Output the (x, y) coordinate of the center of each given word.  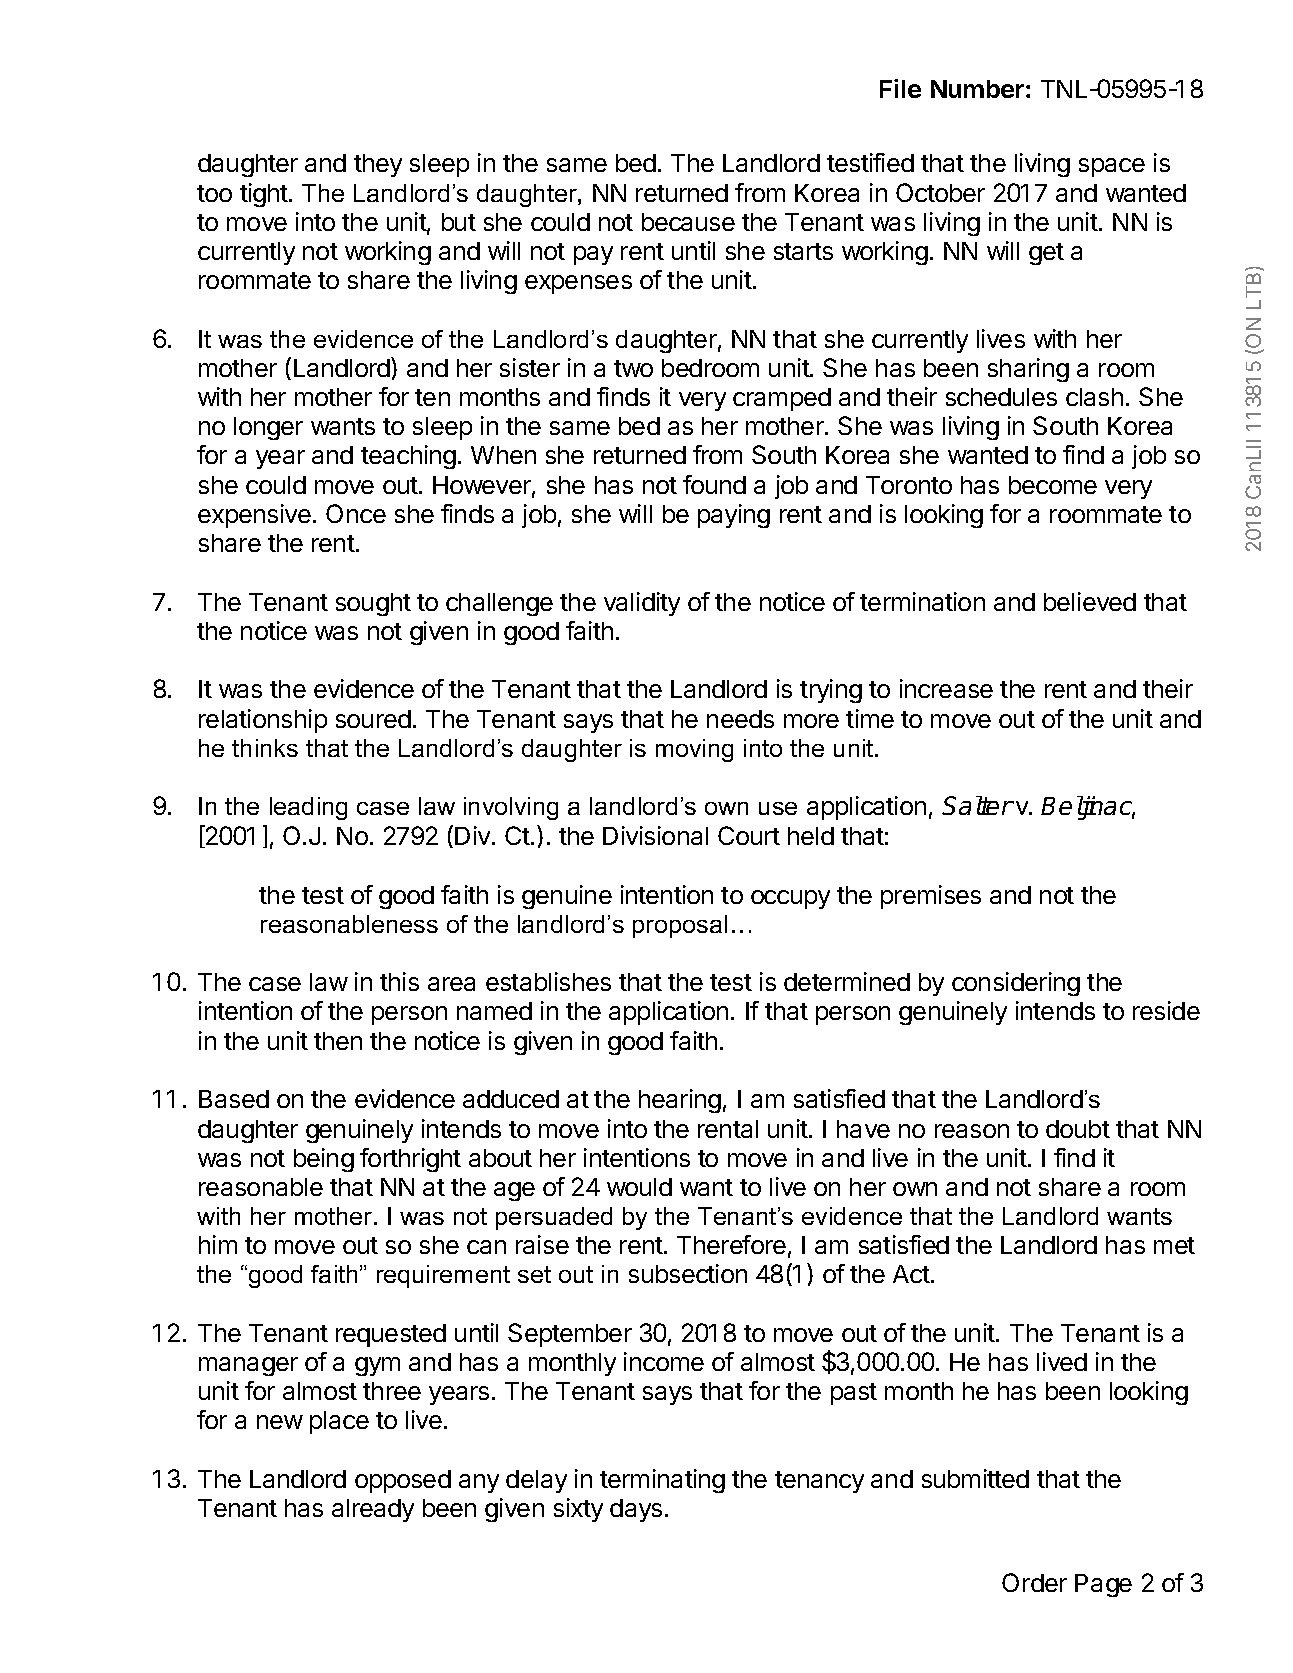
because (688, 222)
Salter (978, 805)
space (1112, 167)
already (373, 1510)
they (378, 165)
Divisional (655, 835)
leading (308, 808)
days (636, 1510)
